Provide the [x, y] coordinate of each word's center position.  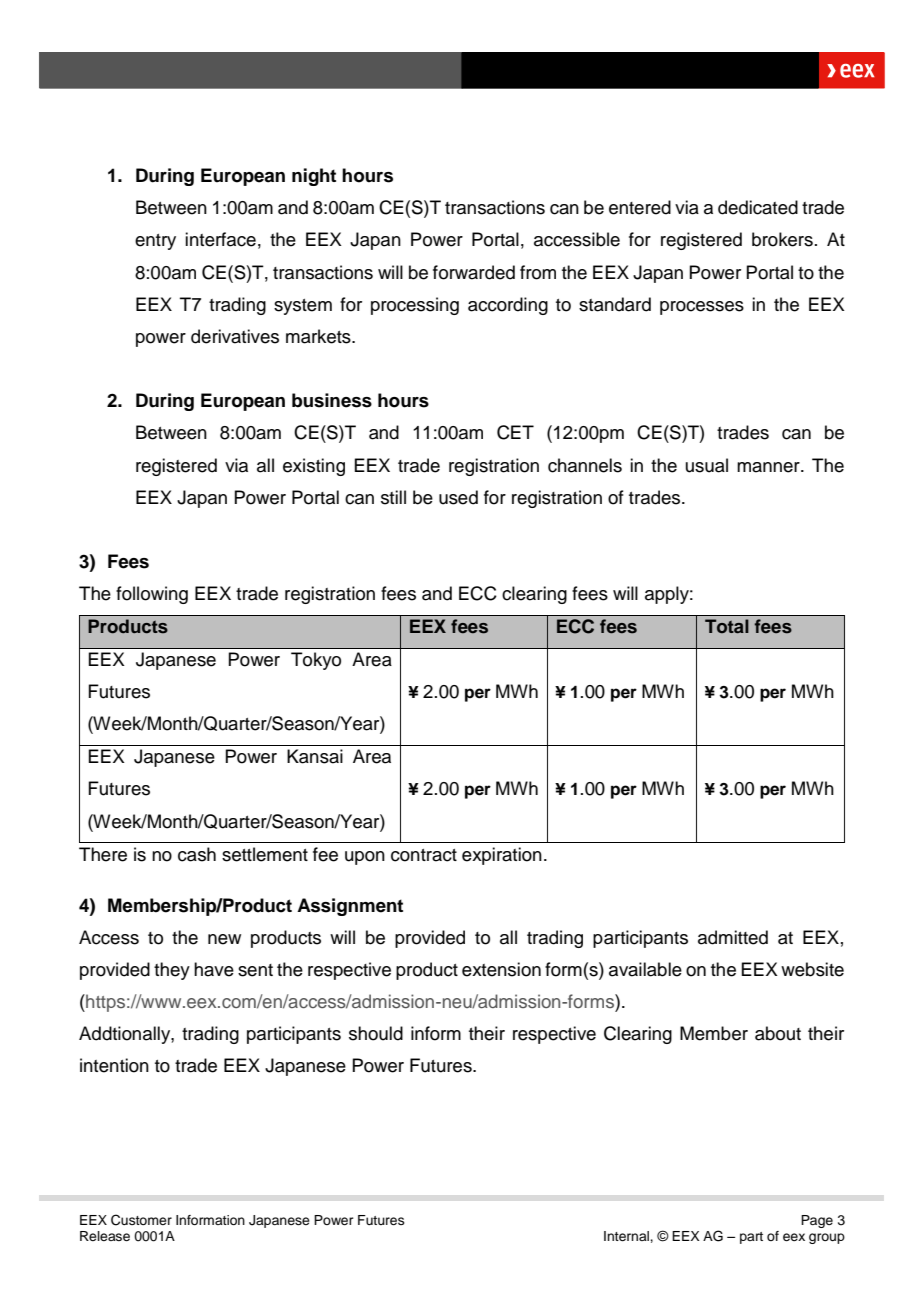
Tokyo [316, 661]
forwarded [474, 272]
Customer [141, 1220]
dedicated [758, 207]
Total [727, 626]
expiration [502, 856]
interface [220, 239]
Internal [627, 1236]
